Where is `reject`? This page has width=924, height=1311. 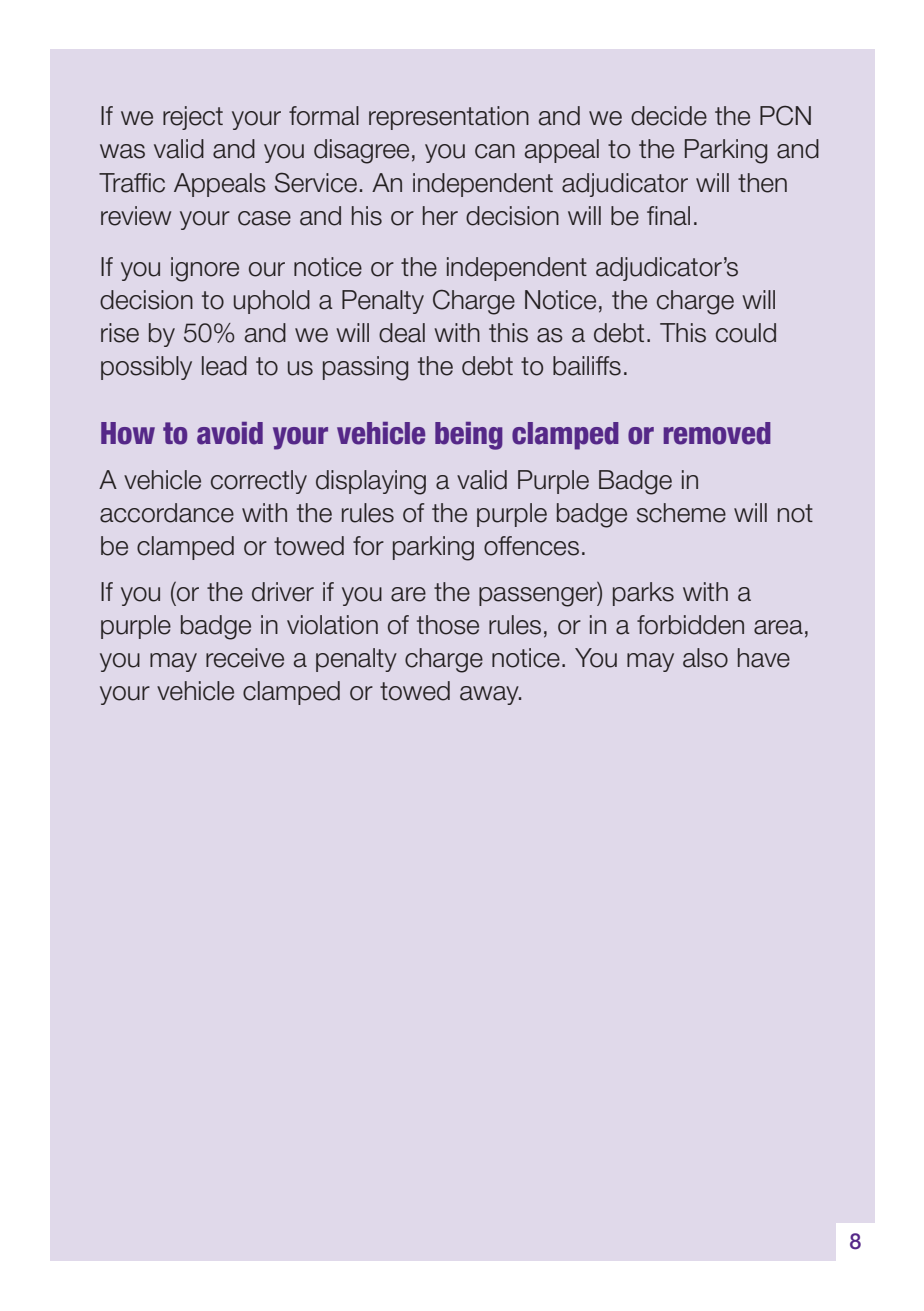
reject is located at coordinates (193, 118).
